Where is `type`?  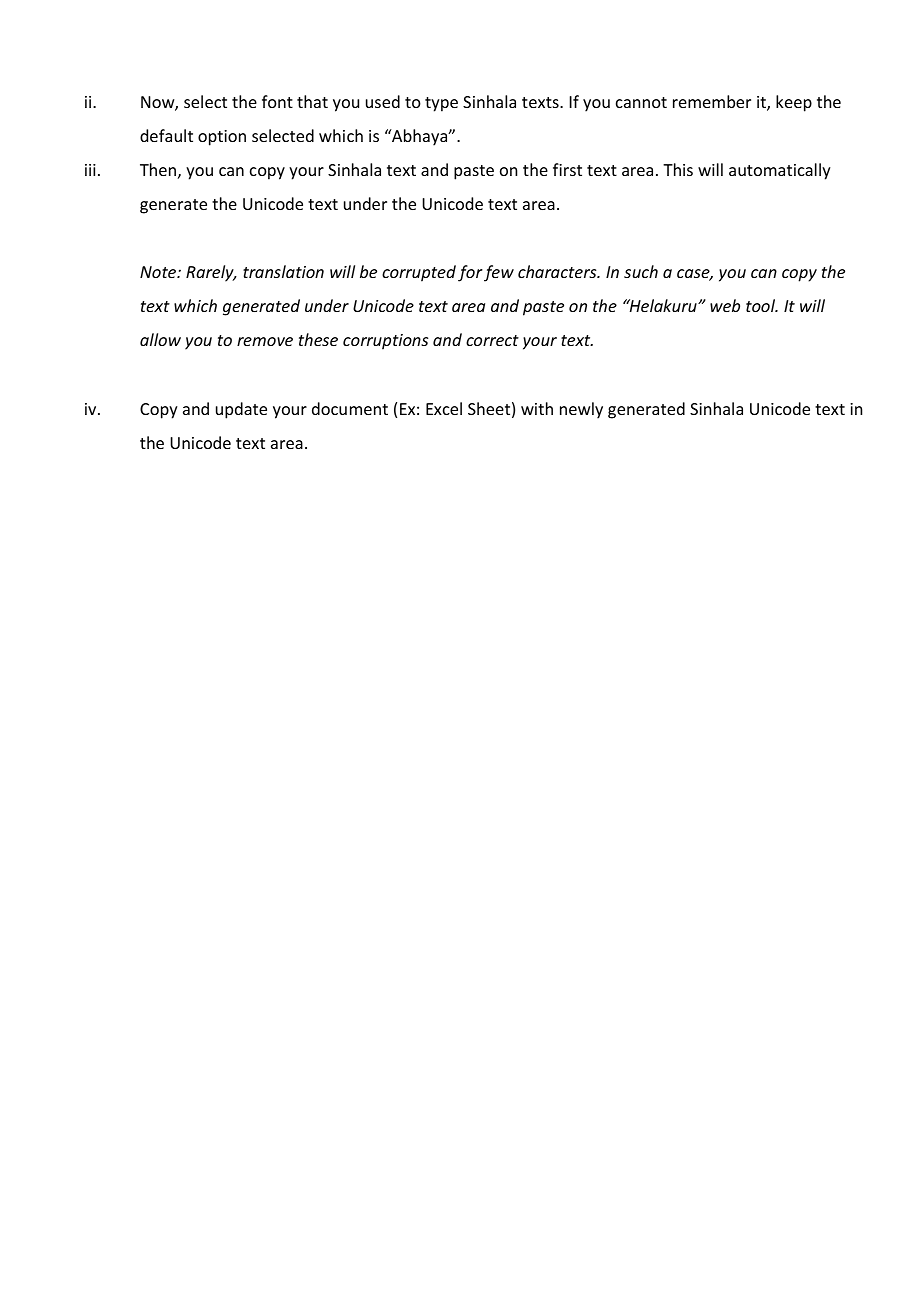
type is located at coordinates (441, 104).
